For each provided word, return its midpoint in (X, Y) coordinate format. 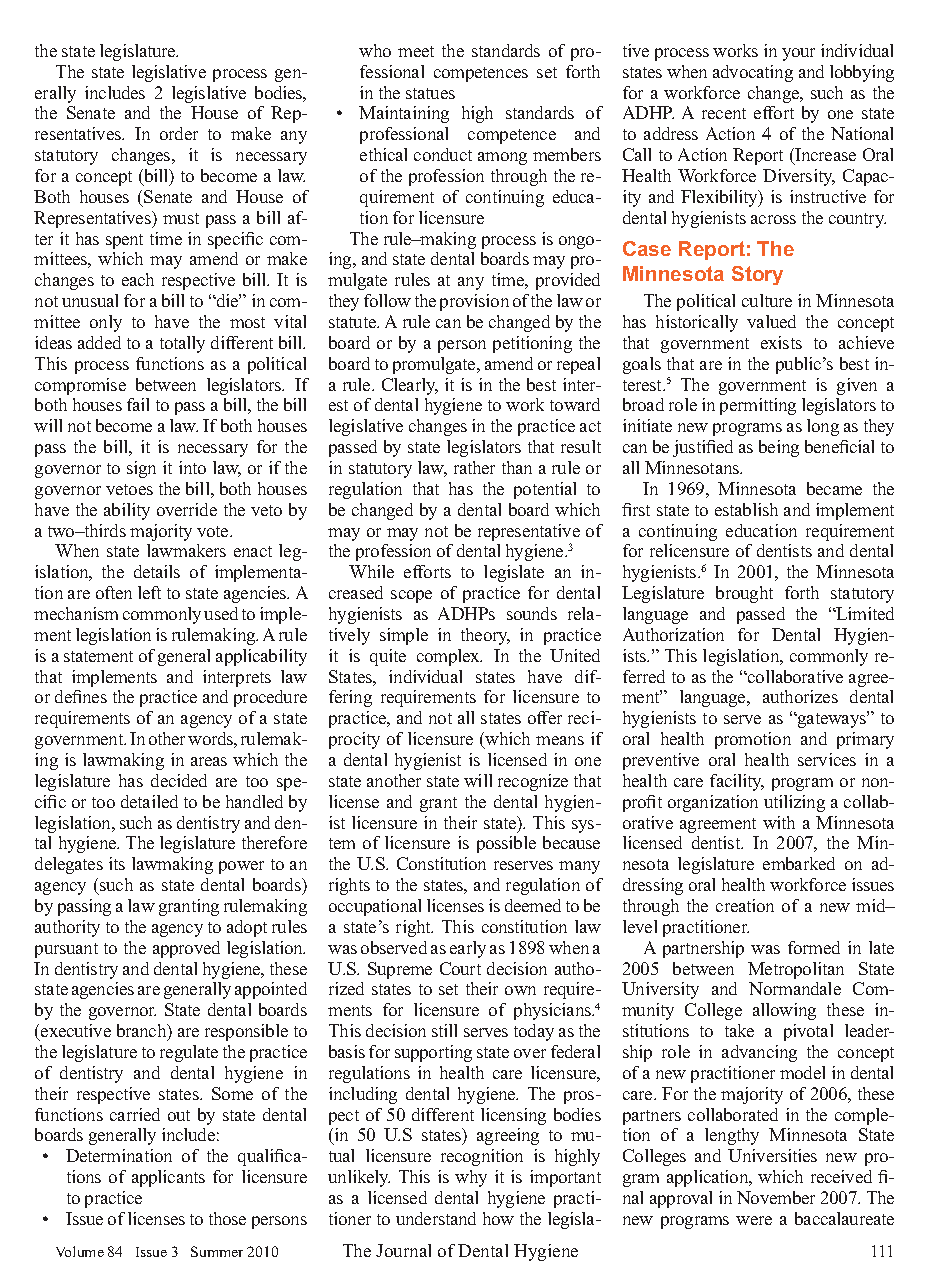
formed (814, 947)
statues (430, 93)
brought (744, 594)
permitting (758, 406)
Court (460, 968)
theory (485, 636)
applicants (168, 1178)
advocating (753, 73)
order (179, 133)
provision (474, 302)
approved (186, 949)
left (149, 592)
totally (182, 344)
